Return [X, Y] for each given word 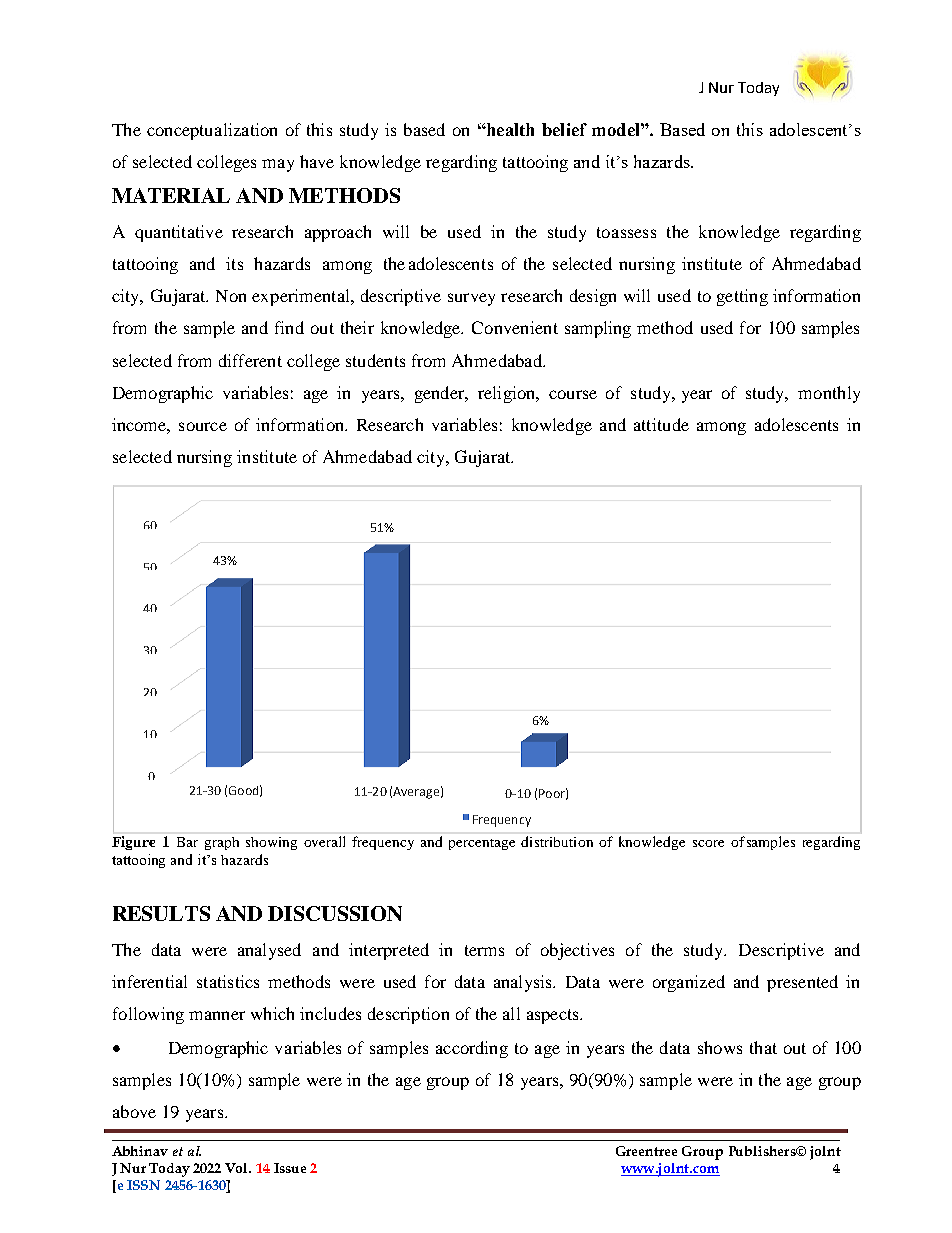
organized [689, 983]
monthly [829, 394]
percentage [482, 844]
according [472, 1049]
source [203, 426]
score [708, 843]
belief [564, 129]
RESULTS [161, 913]
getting [742, 297]
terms [484, 950]
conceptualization [212, 131]
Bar [187, 842]
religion [508, 394]
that [763, 1047]
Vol [238, 1168]
